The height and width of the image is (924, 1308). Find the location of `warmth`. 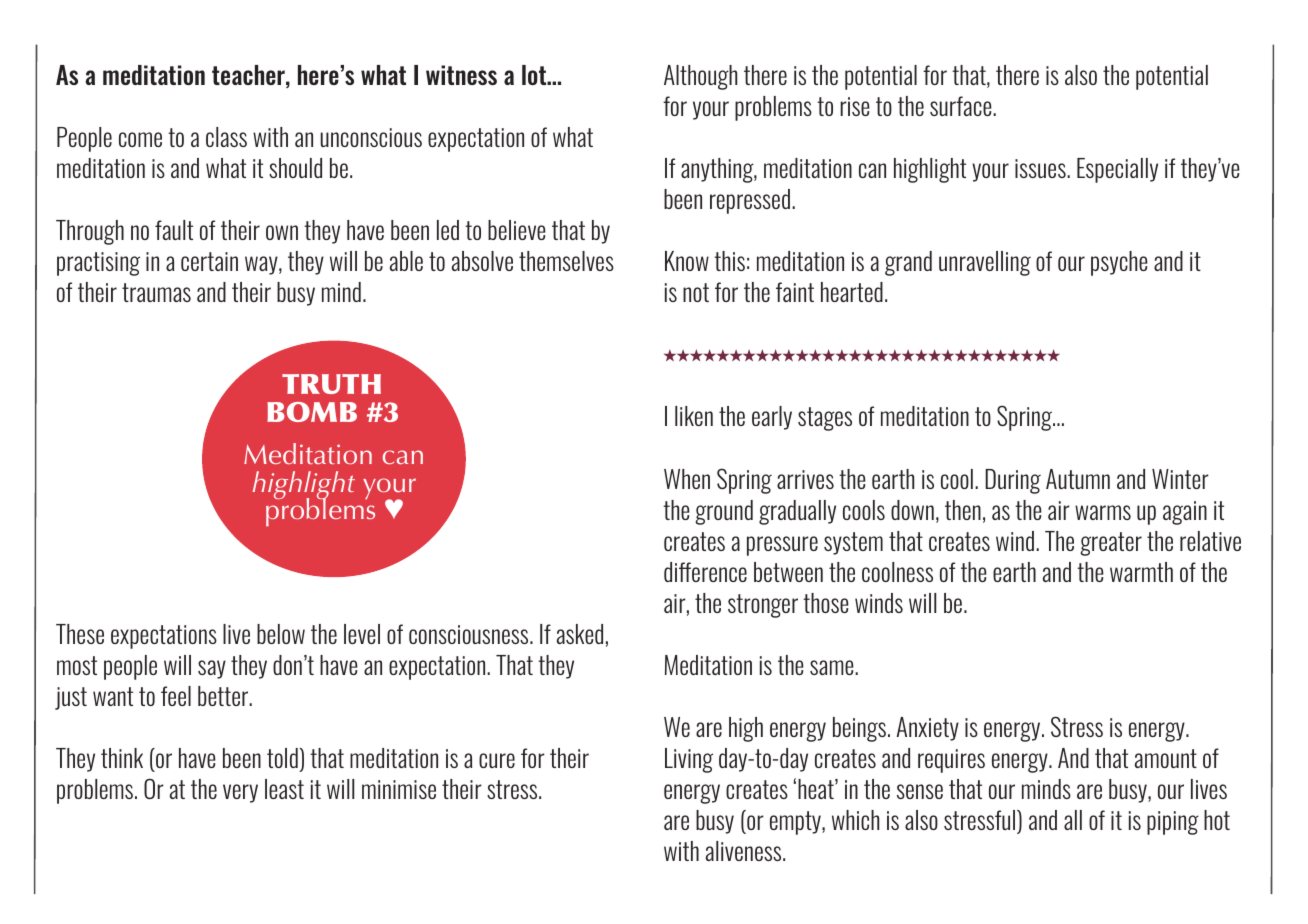

warmth is located at coordinates (1141, 572).
